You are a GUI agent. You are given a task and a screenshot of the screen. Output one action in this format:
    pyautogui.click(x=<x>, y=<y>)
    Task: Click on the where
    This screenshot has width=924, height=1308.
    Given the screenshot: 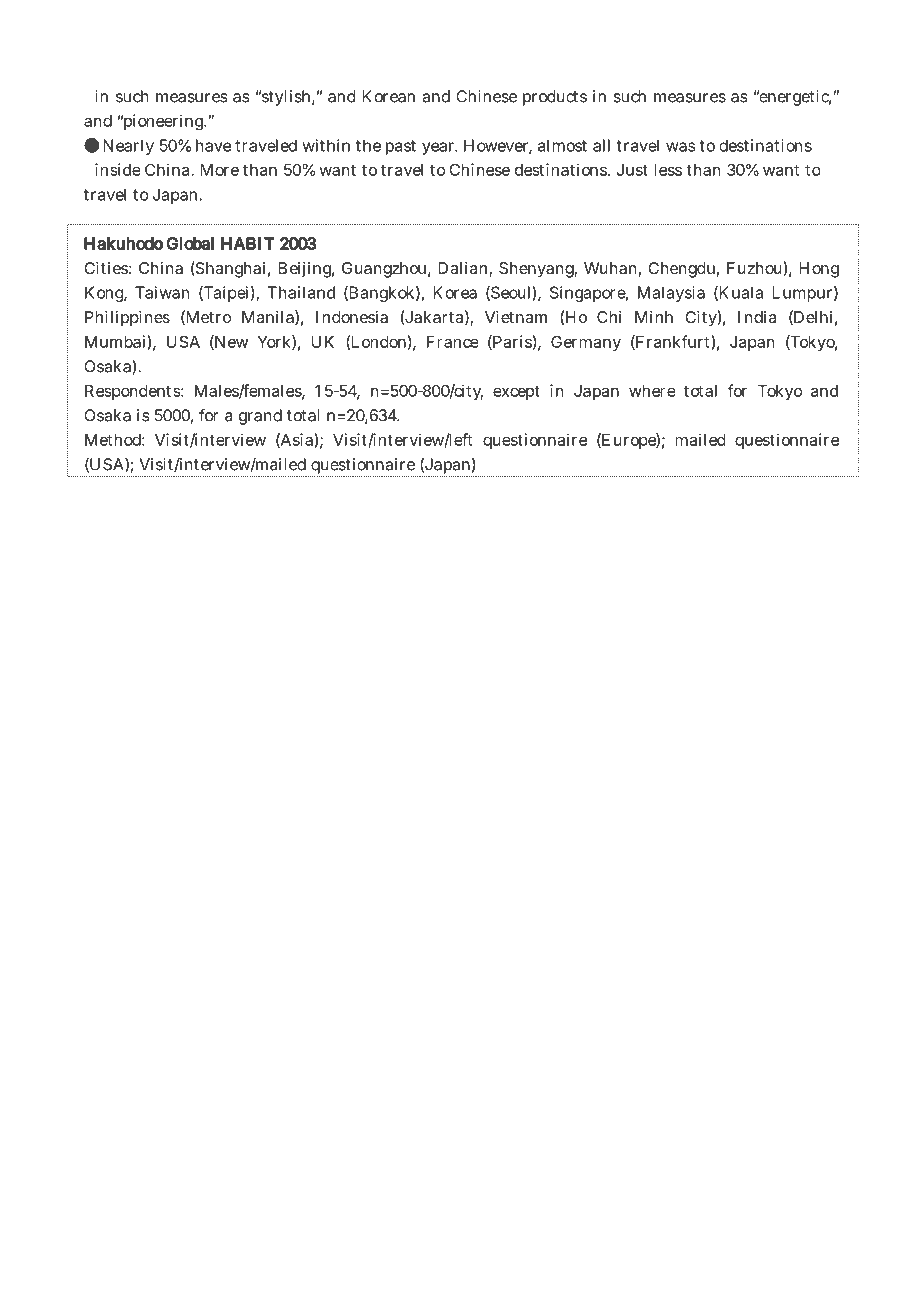 What is the action you would take?
    pyautogui.click(x=652, y=391)
